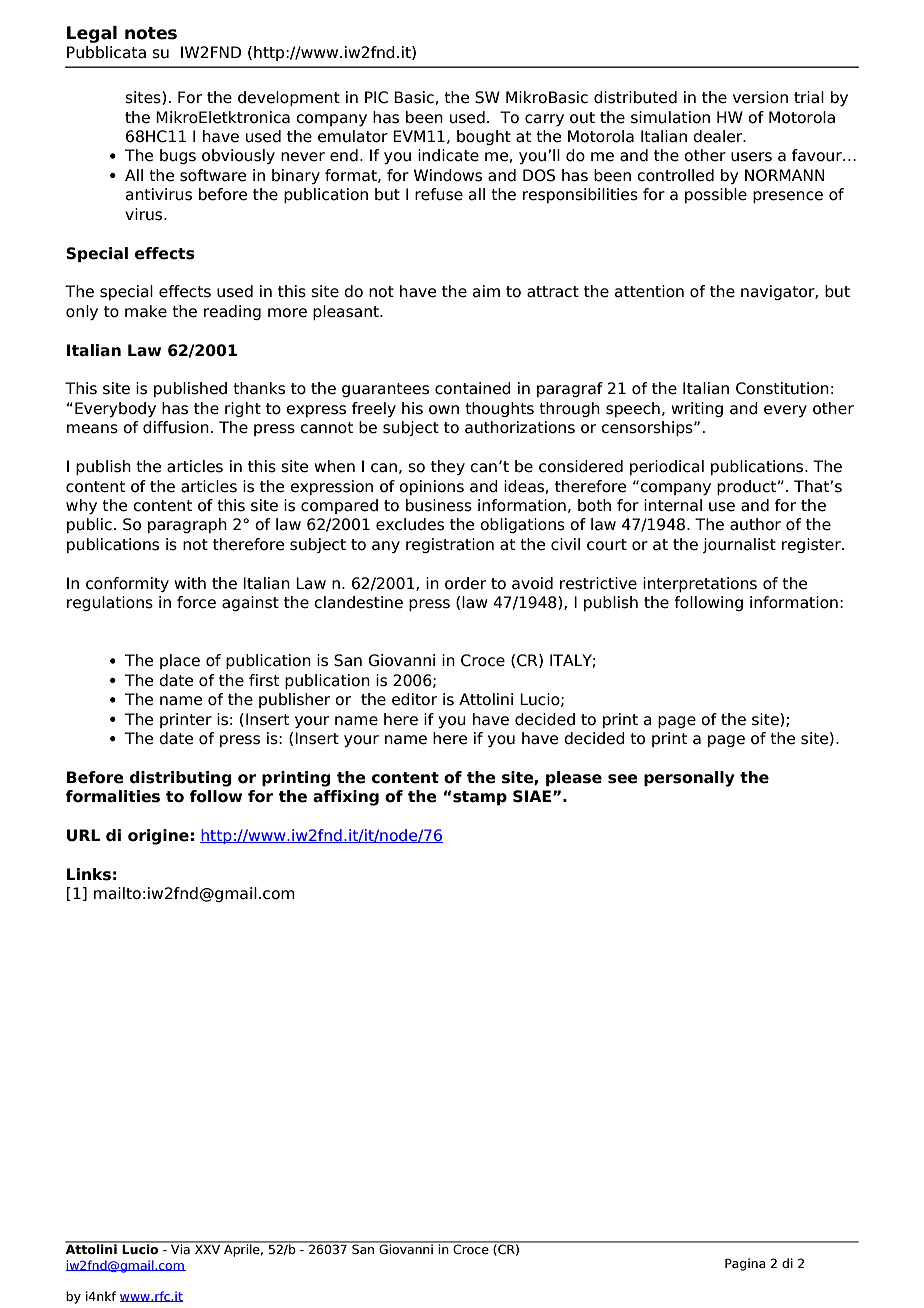 Image resolution: width=924 pixels, height=1308 pixels. What do you see at coordinates (151, 33) in the screenshot?
I see `notes` at bounding box center [151, 33].
